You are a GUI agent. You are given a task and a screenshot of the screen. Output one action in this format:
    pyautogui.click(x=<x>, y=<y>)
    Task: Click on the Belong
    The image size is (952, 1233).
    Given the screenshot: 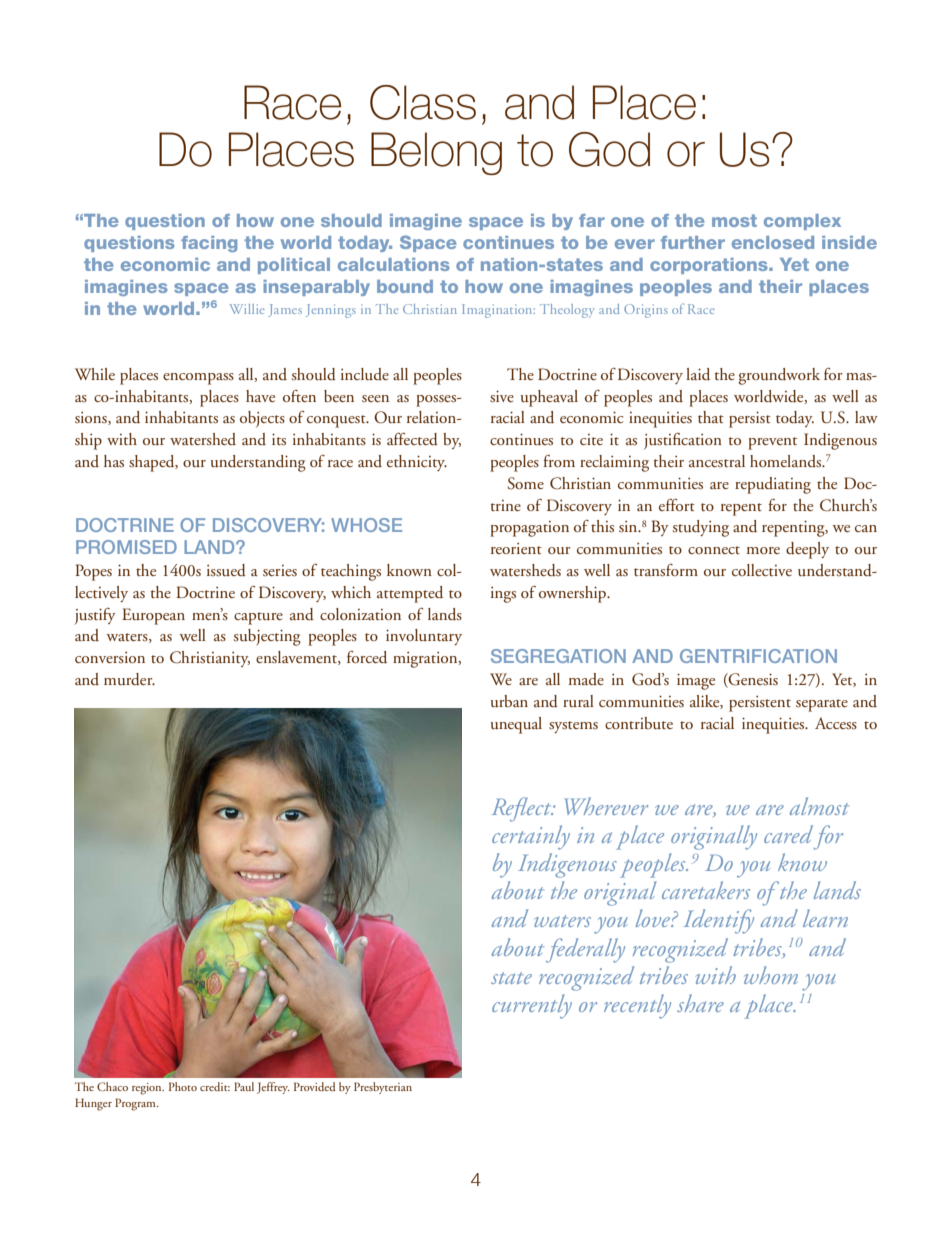 What is the action you would take?
    pyautogui.click(x=436, y=153)
